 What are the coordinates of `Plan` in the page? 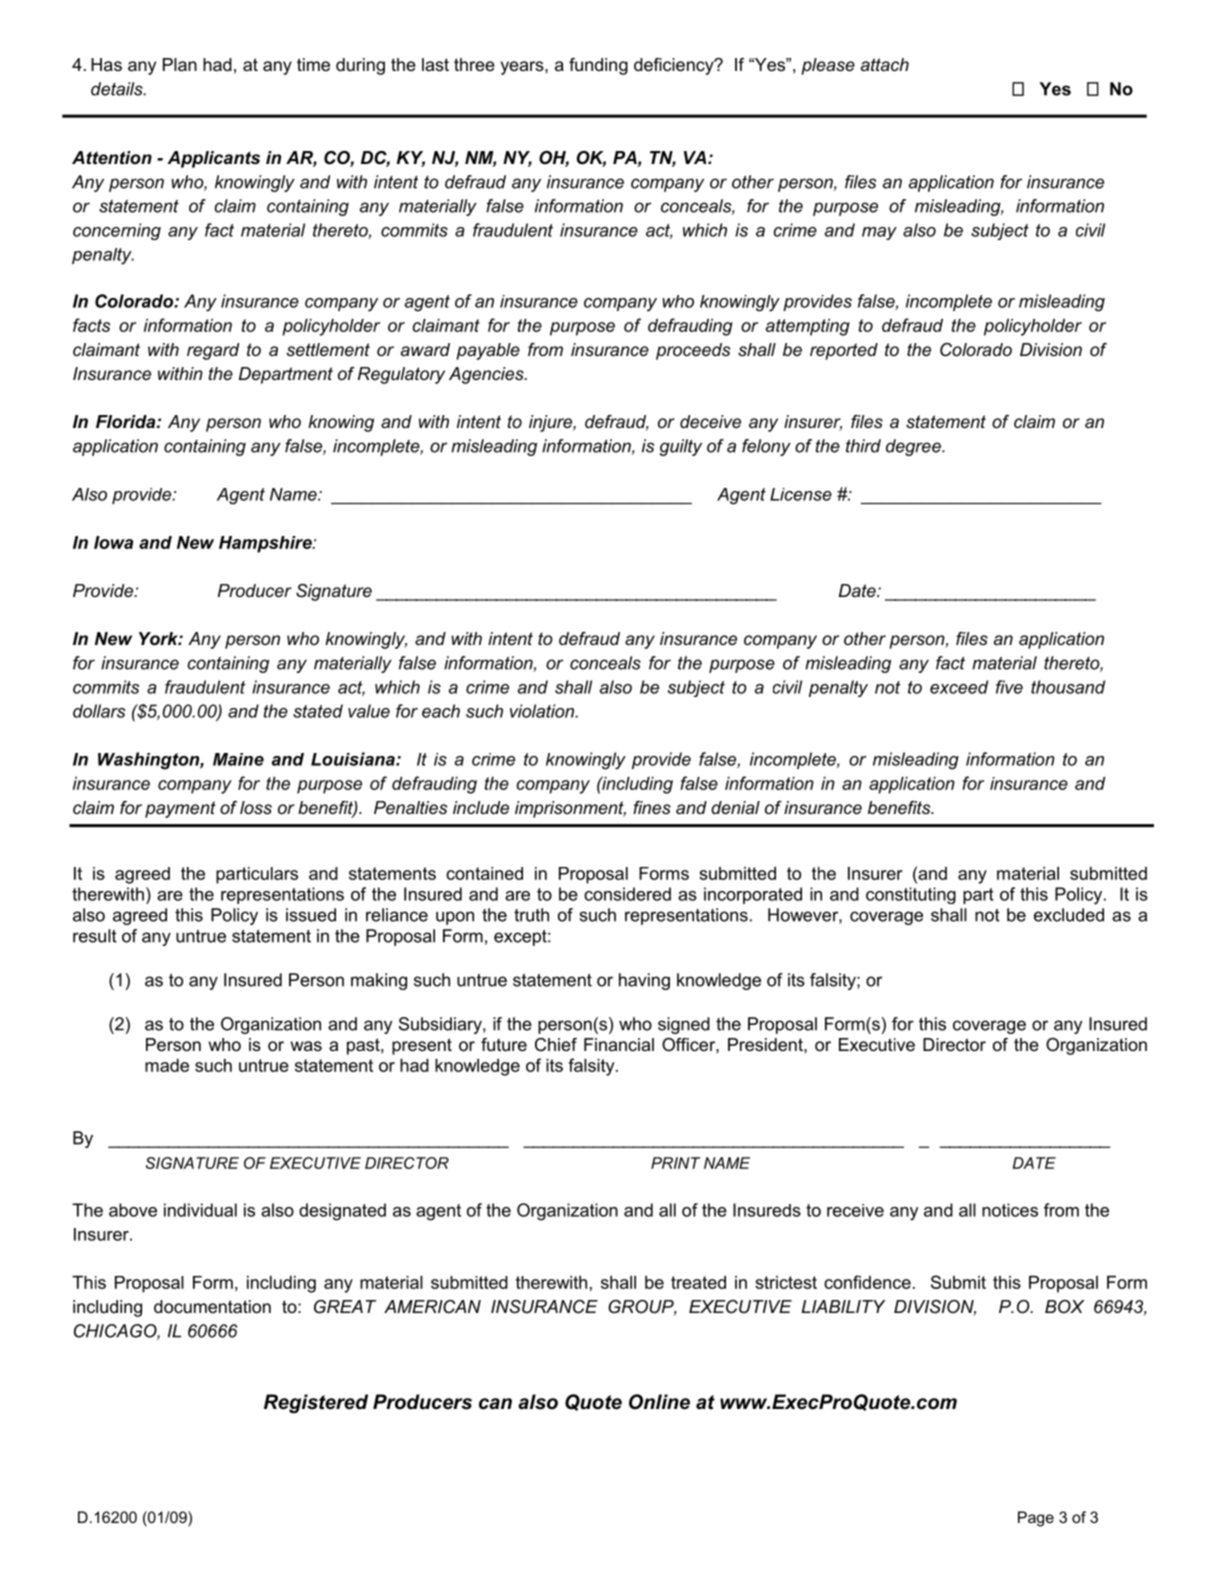 It's located at (180, 65).
